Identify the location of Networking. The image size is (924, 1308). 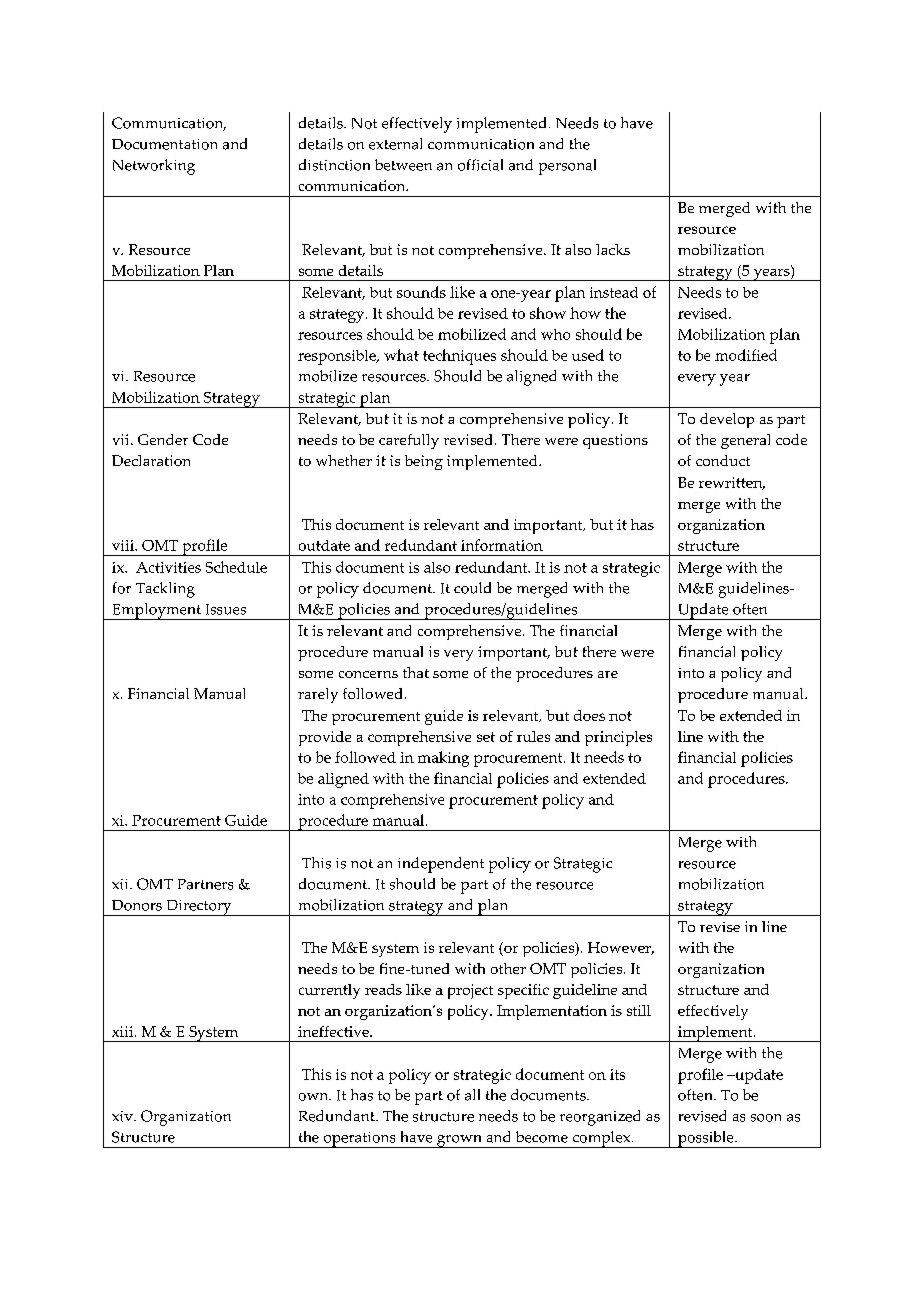
(154, 167).
